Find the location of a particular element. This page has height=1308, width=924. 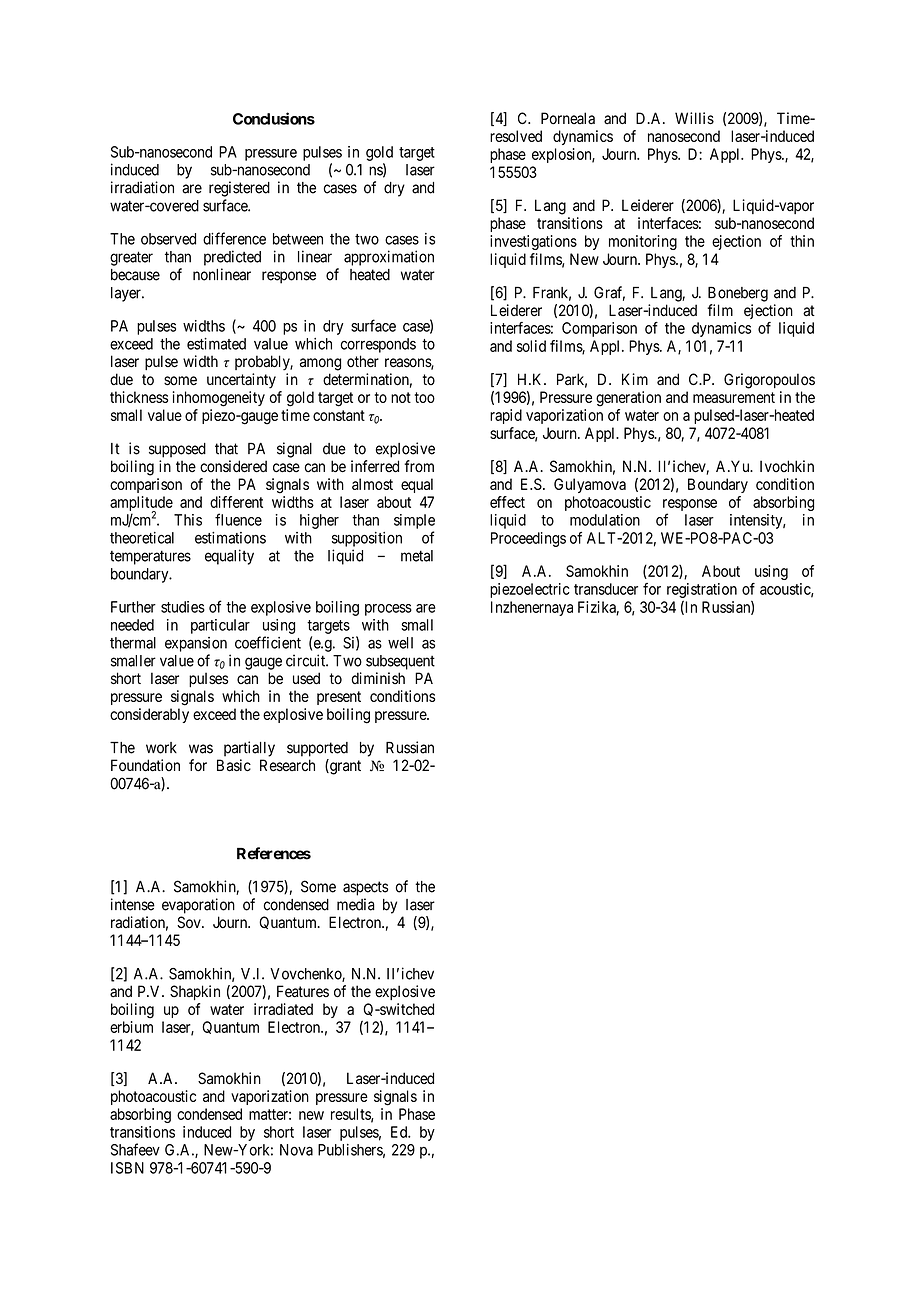

irradiated is located at coordinates (283, 1009).
